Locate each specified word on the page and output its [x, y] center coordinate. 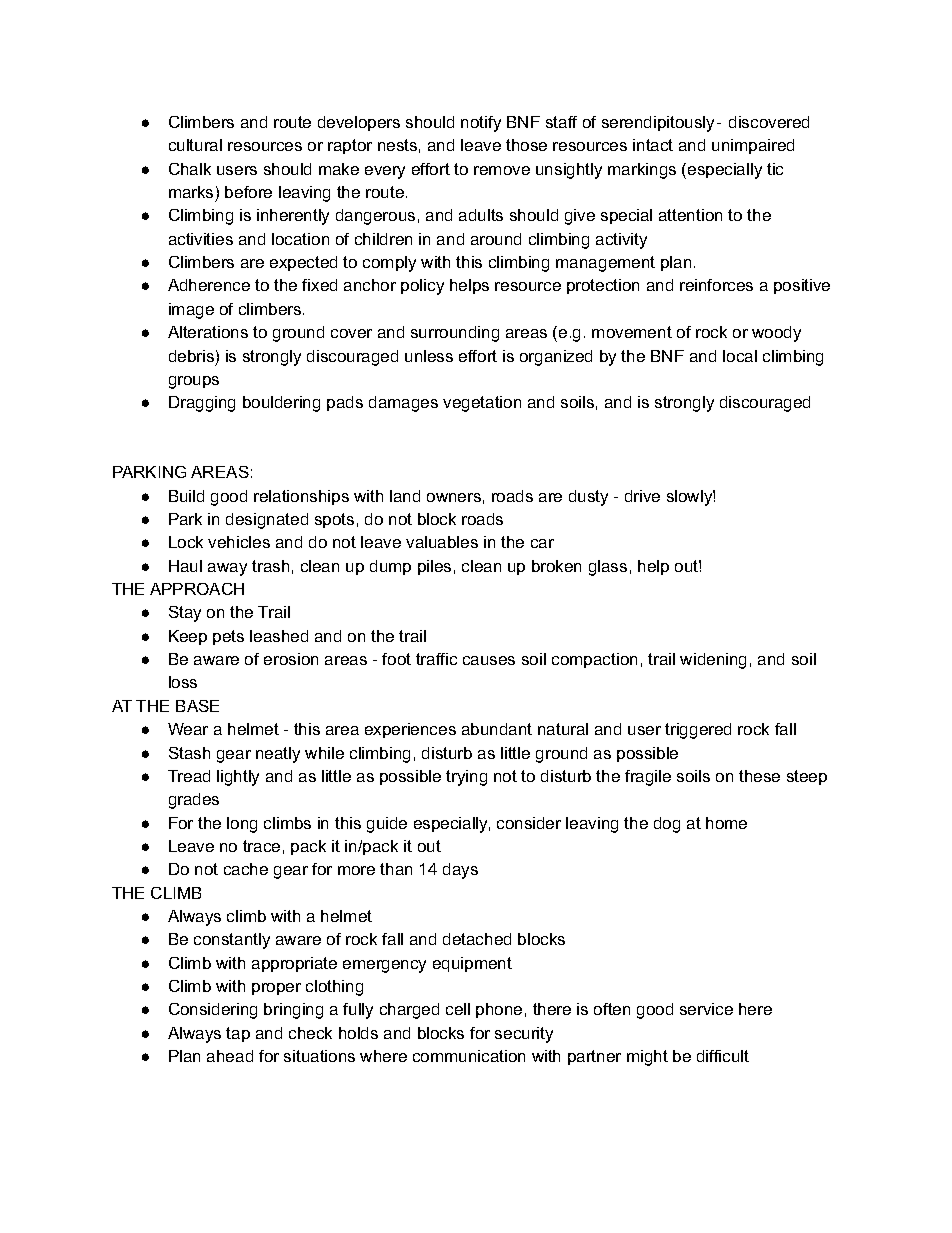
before [248, 192]
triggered [698, 731]
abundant [497, 729]
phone [499, 1010]
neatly [278, 755]
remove [502, 170]
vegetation [482, 404]
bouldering [281, 404]
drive [642, 496]
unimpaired [753, 146]
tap [238, 1034]
